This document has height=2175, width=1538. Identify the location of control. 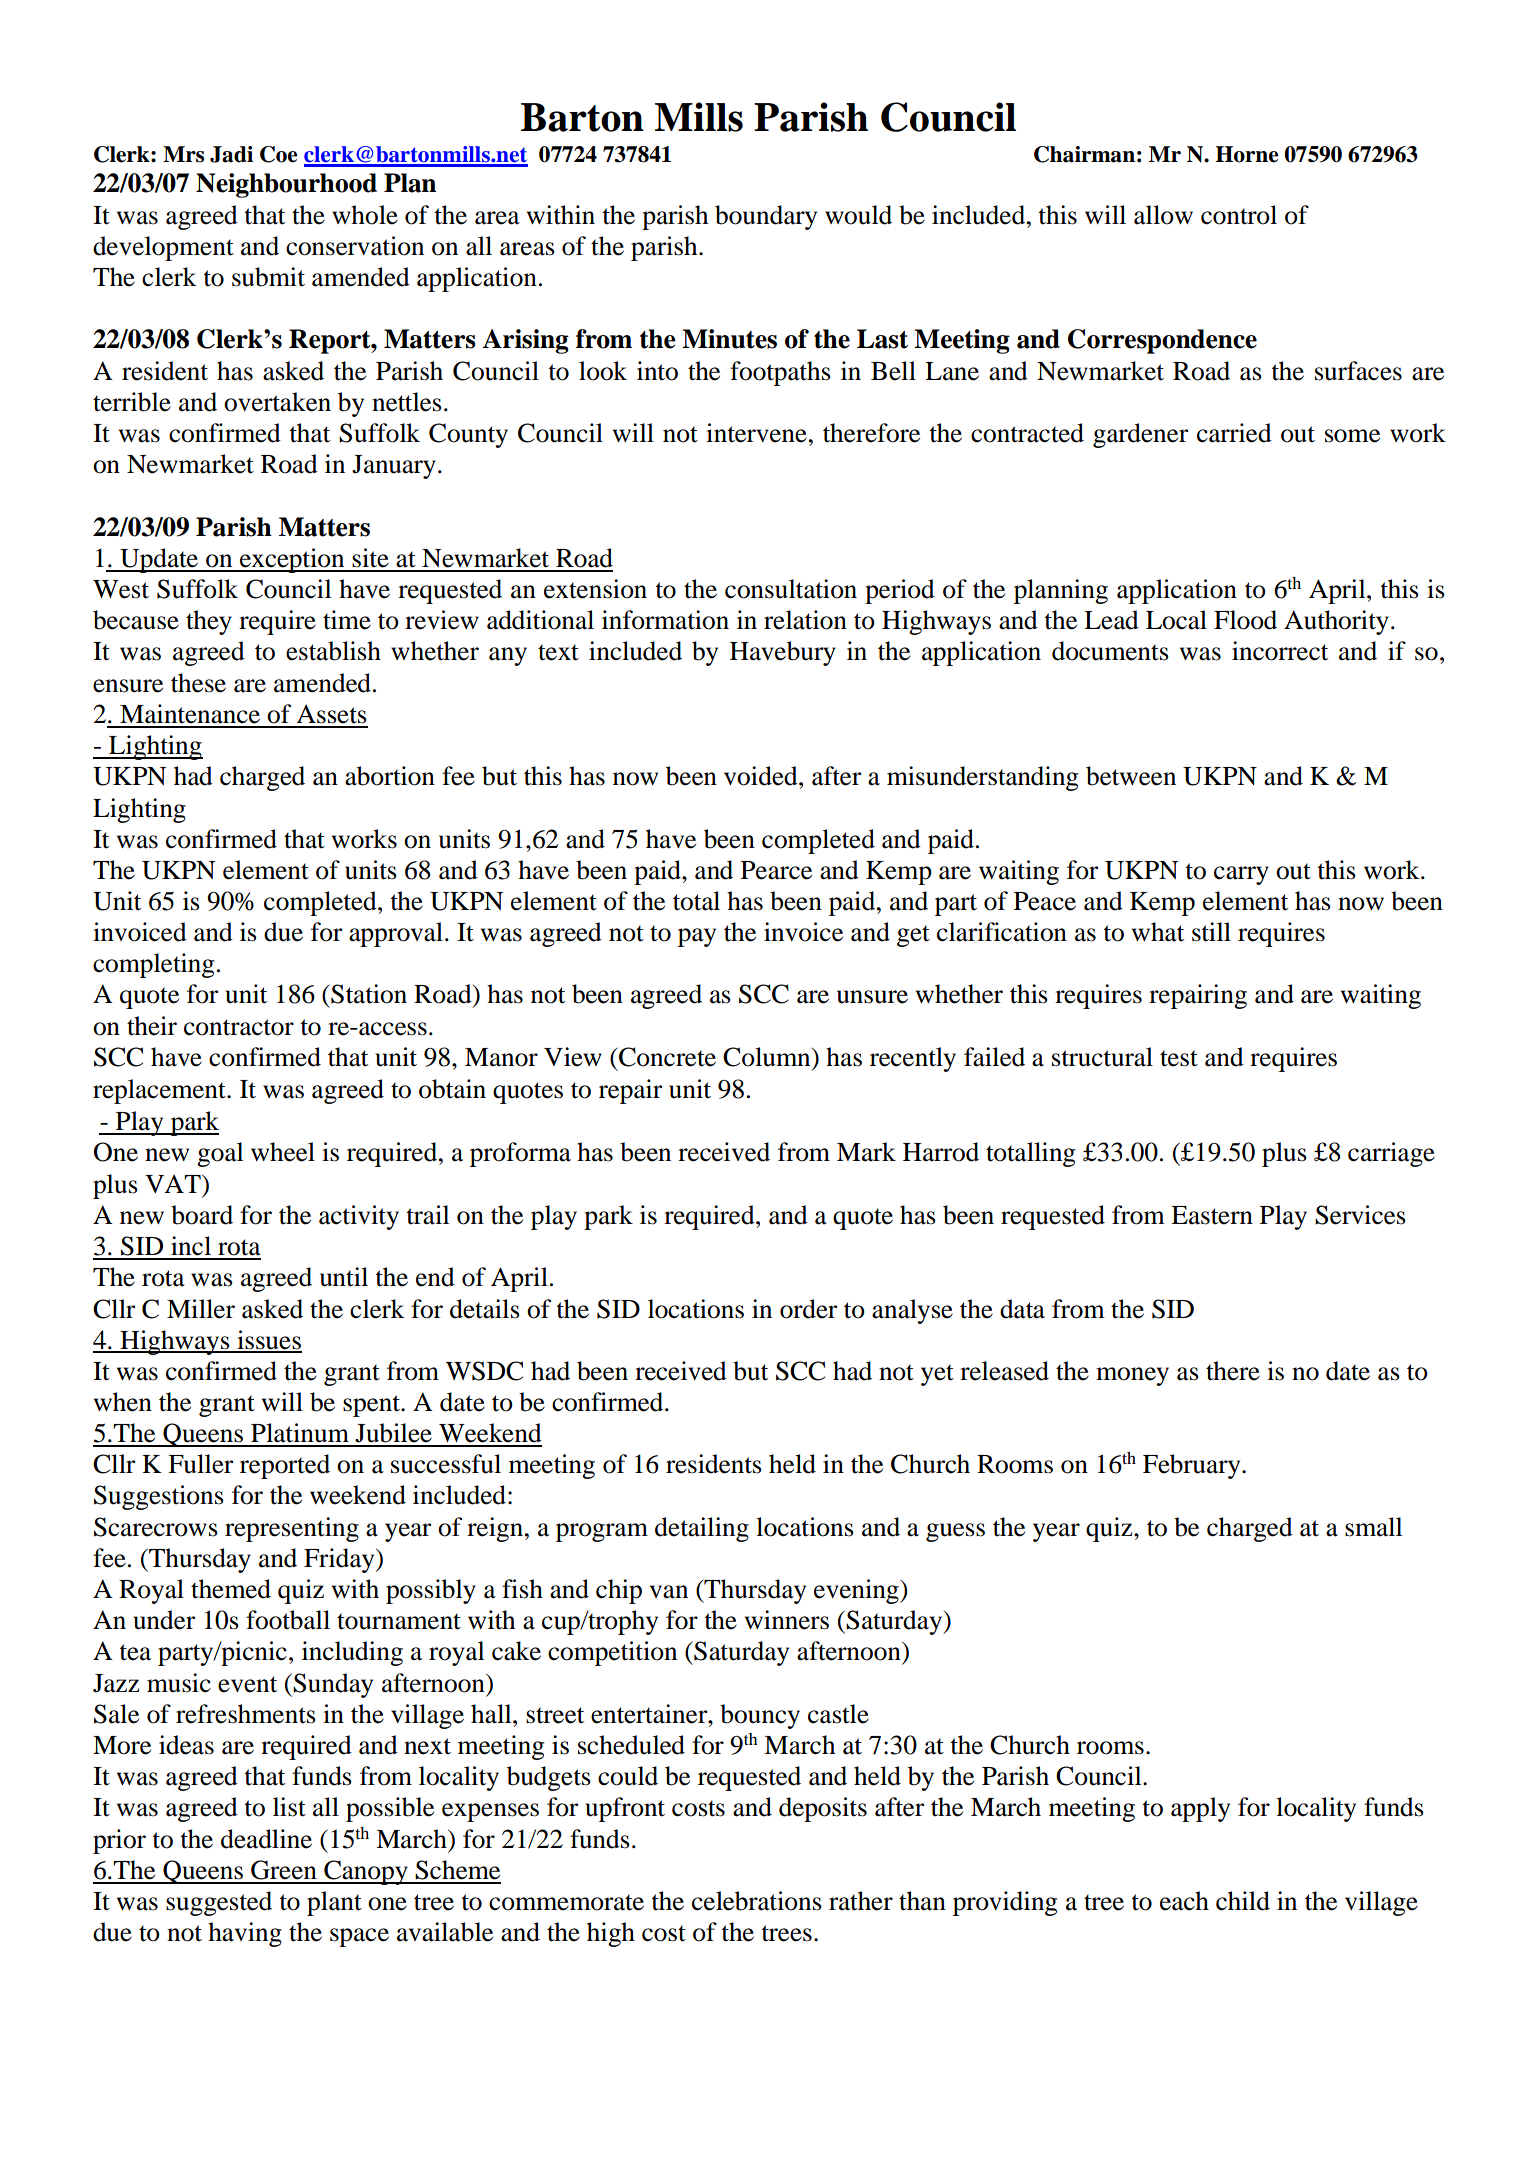
(1239, 215).
